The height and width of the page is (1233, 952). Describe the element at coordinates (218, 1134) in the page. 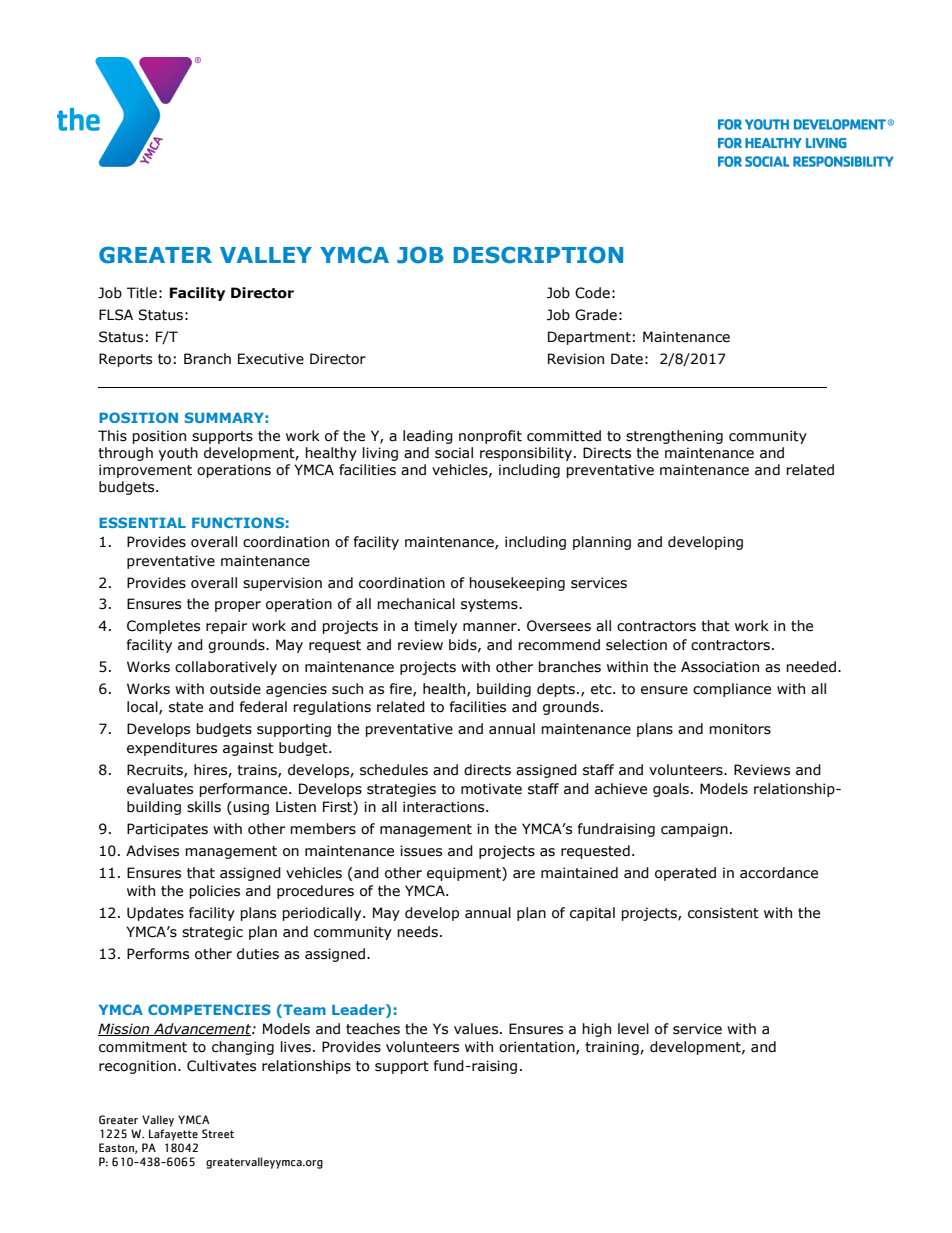

I see `Street` at that location.
